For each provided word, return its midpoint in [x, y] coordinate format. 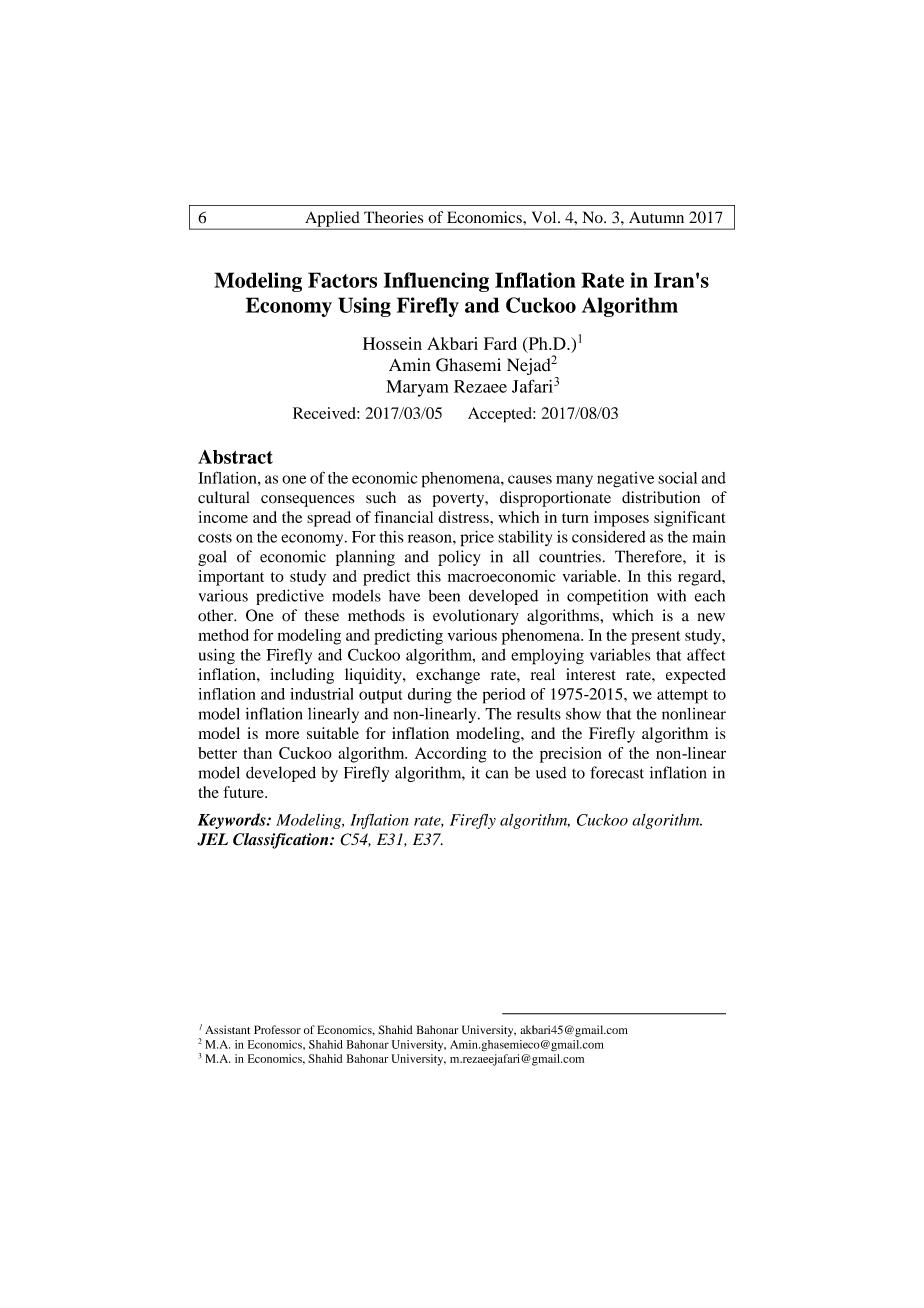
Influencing [436, 282]
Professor [277, 1029]
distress [464, 517]
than [257, 753]
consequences [307, 501]
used [551, 773]
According [451, 755]
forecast [617, 772]
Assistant [227, 1029]
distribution [661, 497]
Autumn [656, 217]
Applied [332, 220]
